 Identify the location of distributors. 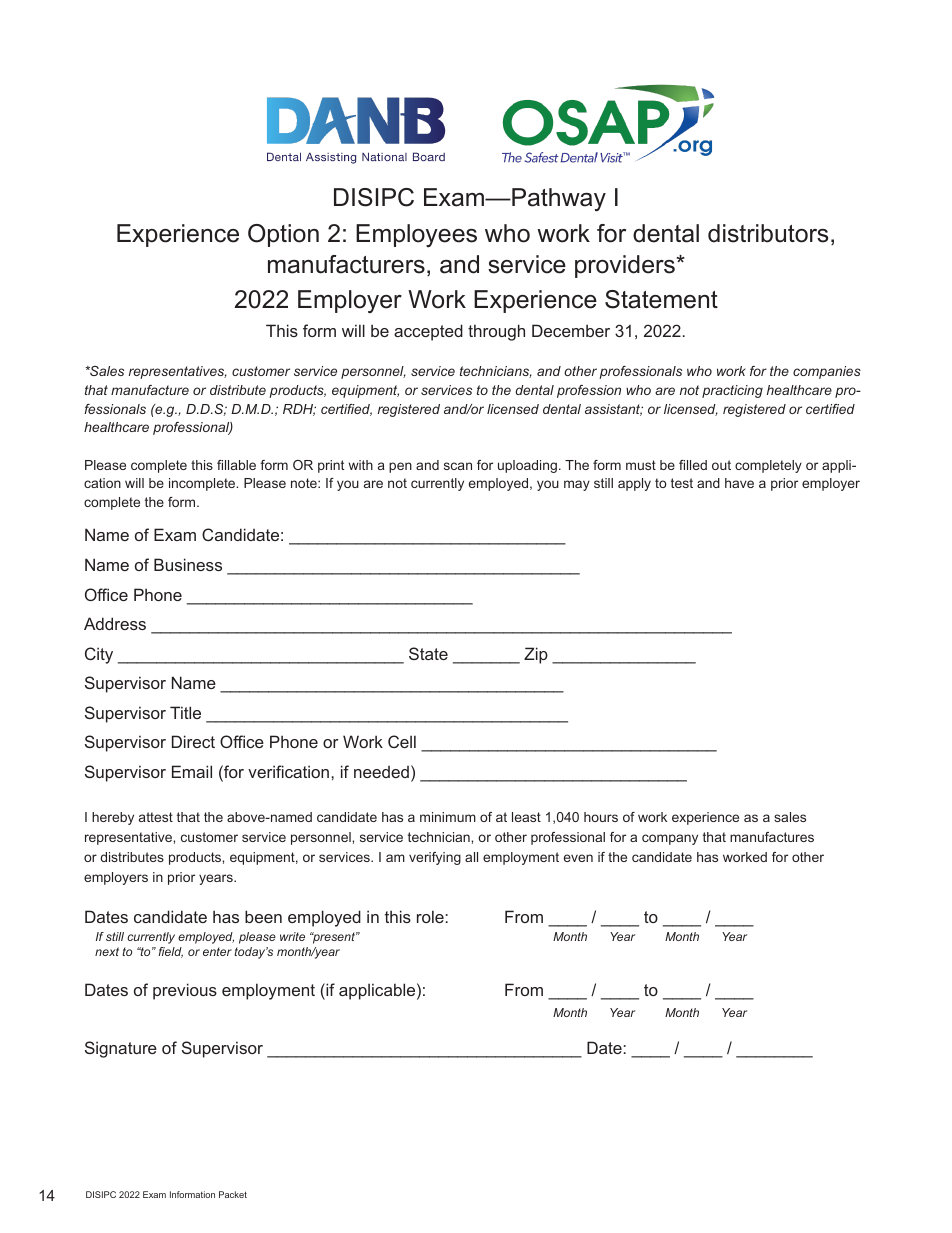
(768, 233).
